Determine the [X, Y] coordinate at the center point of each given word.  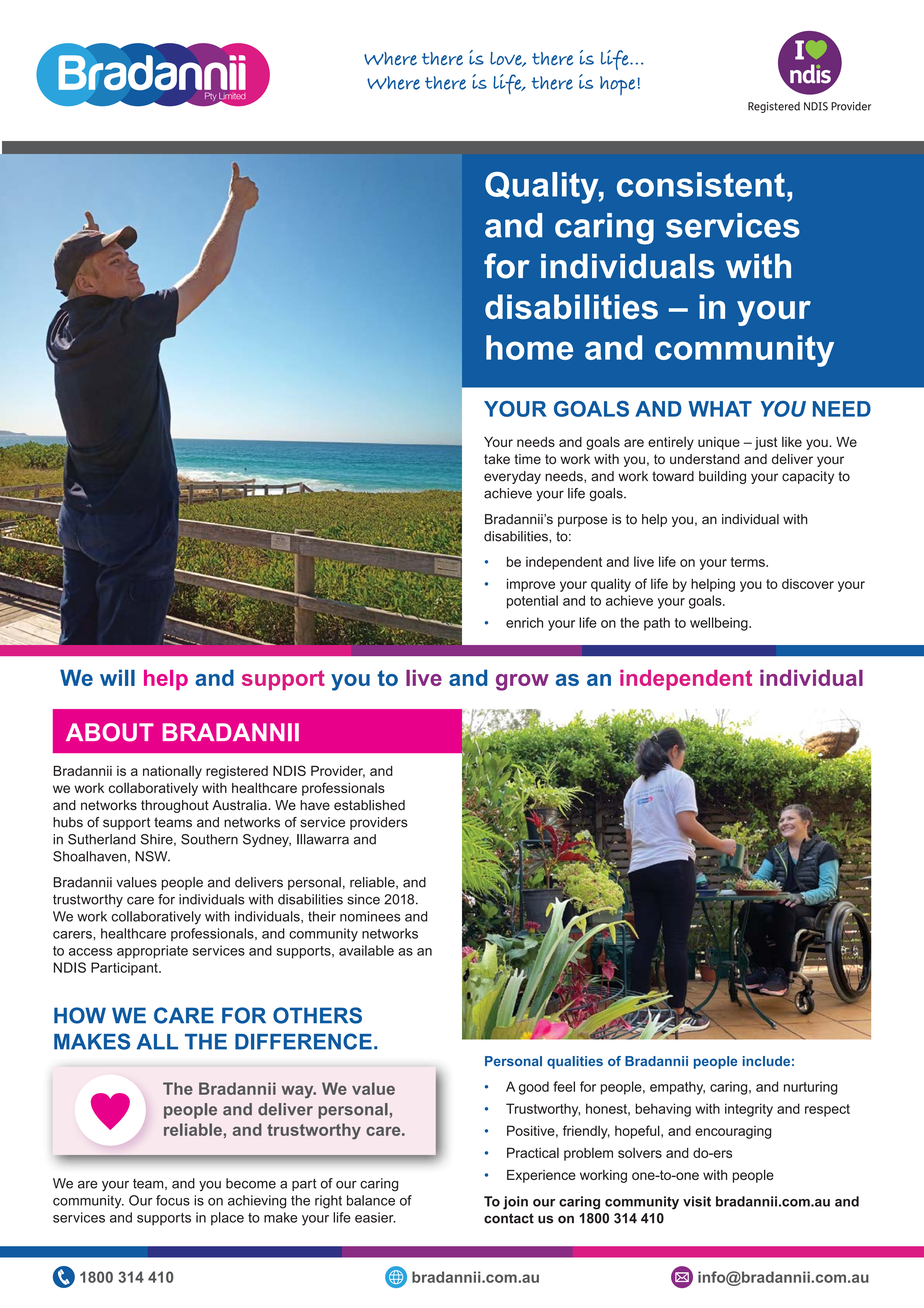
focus [173, 1200]
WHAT [720, 409]
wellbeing [720, 624]
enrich [524, 622]
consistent [701, 184]
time [527, 459]
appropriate [152, 952]
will [117, 677]
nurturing [811, 1088]
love [507, 59]
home [529, 347]
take [497, 459]
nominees [370, 916]
